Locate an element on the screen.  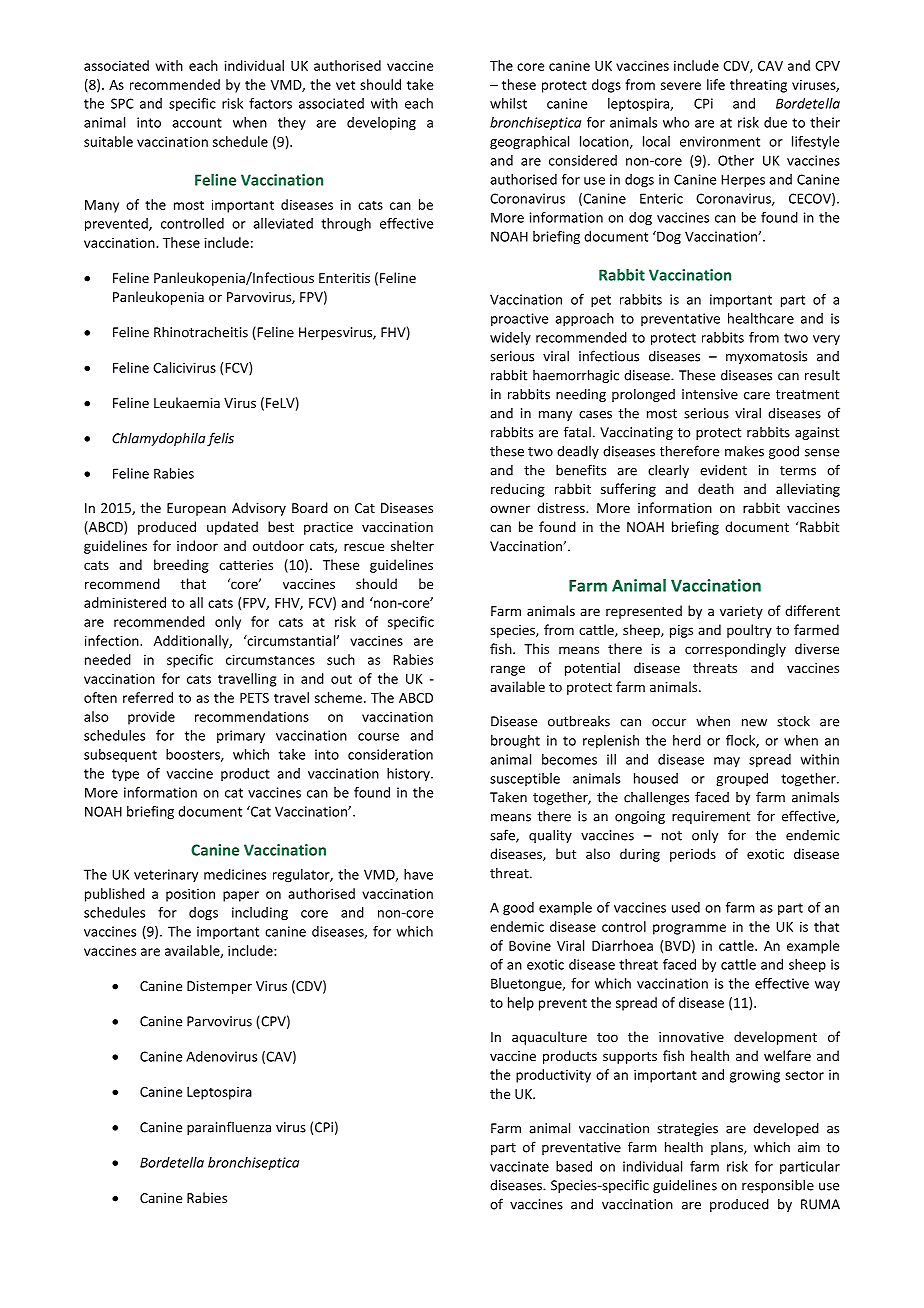
account is located at coordinates (197, 123).
